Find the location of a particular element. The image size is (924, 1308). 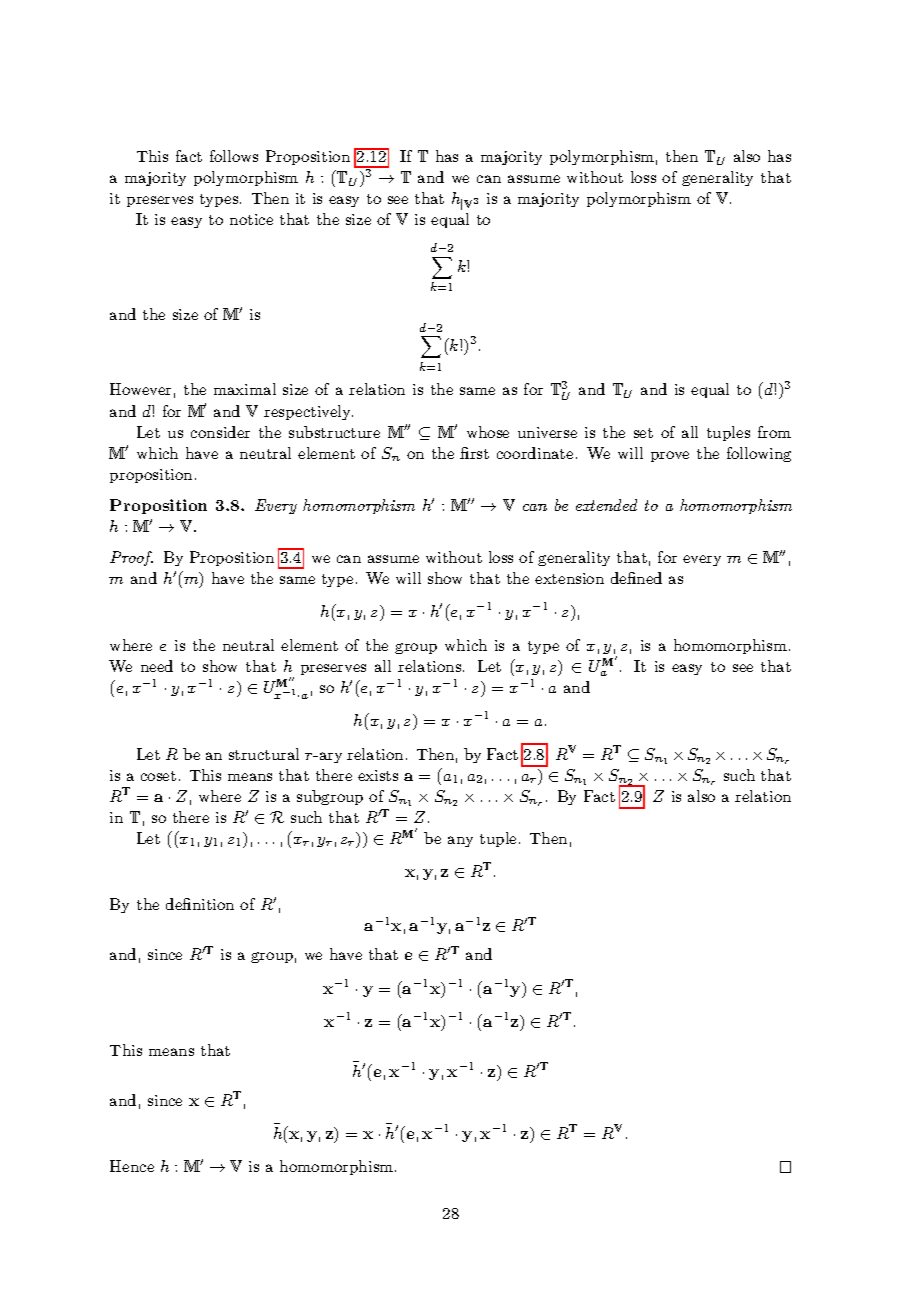

first is located at coordinates (474, 453).
